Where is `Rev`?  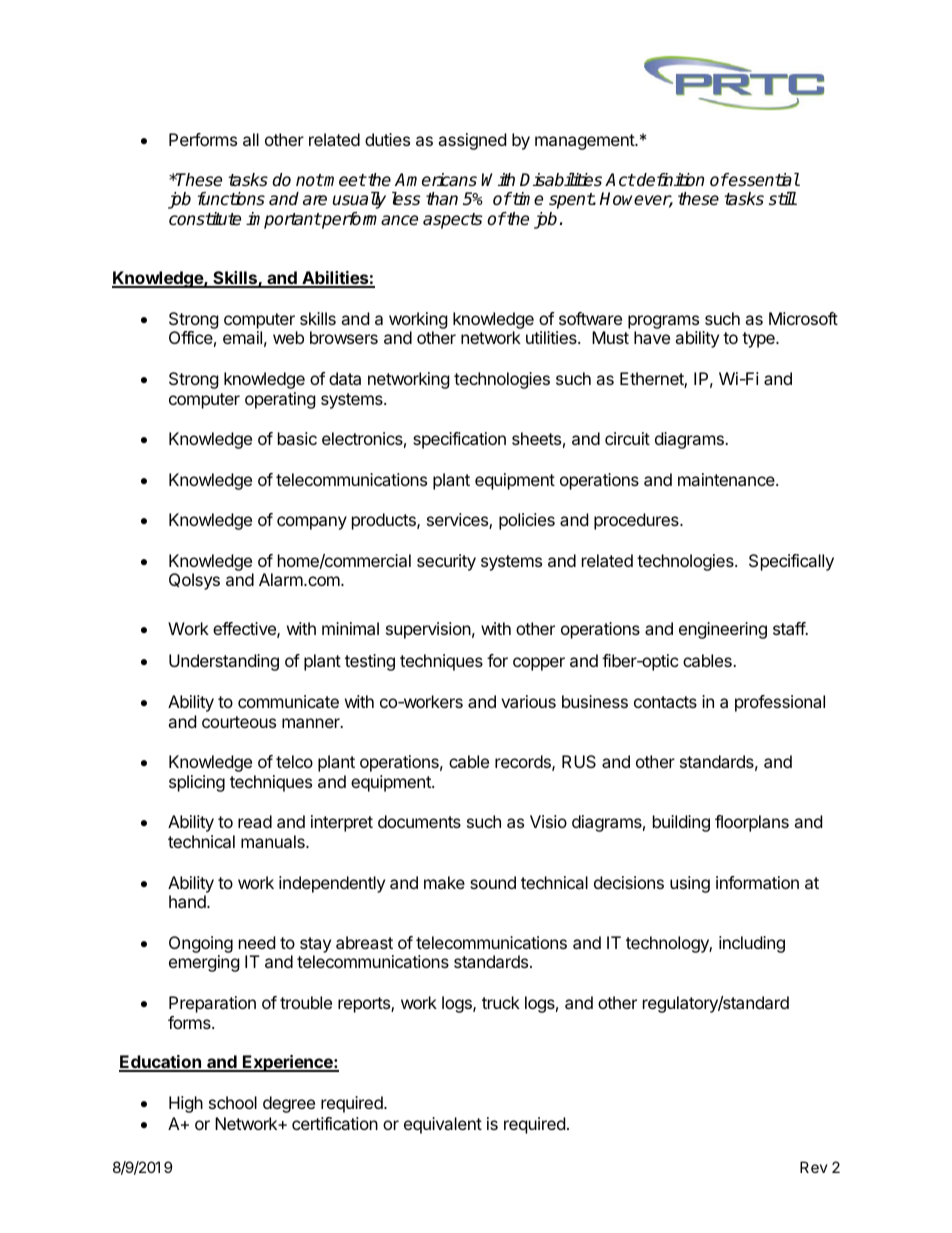 Rev is located at coordinates (814, 1167).
